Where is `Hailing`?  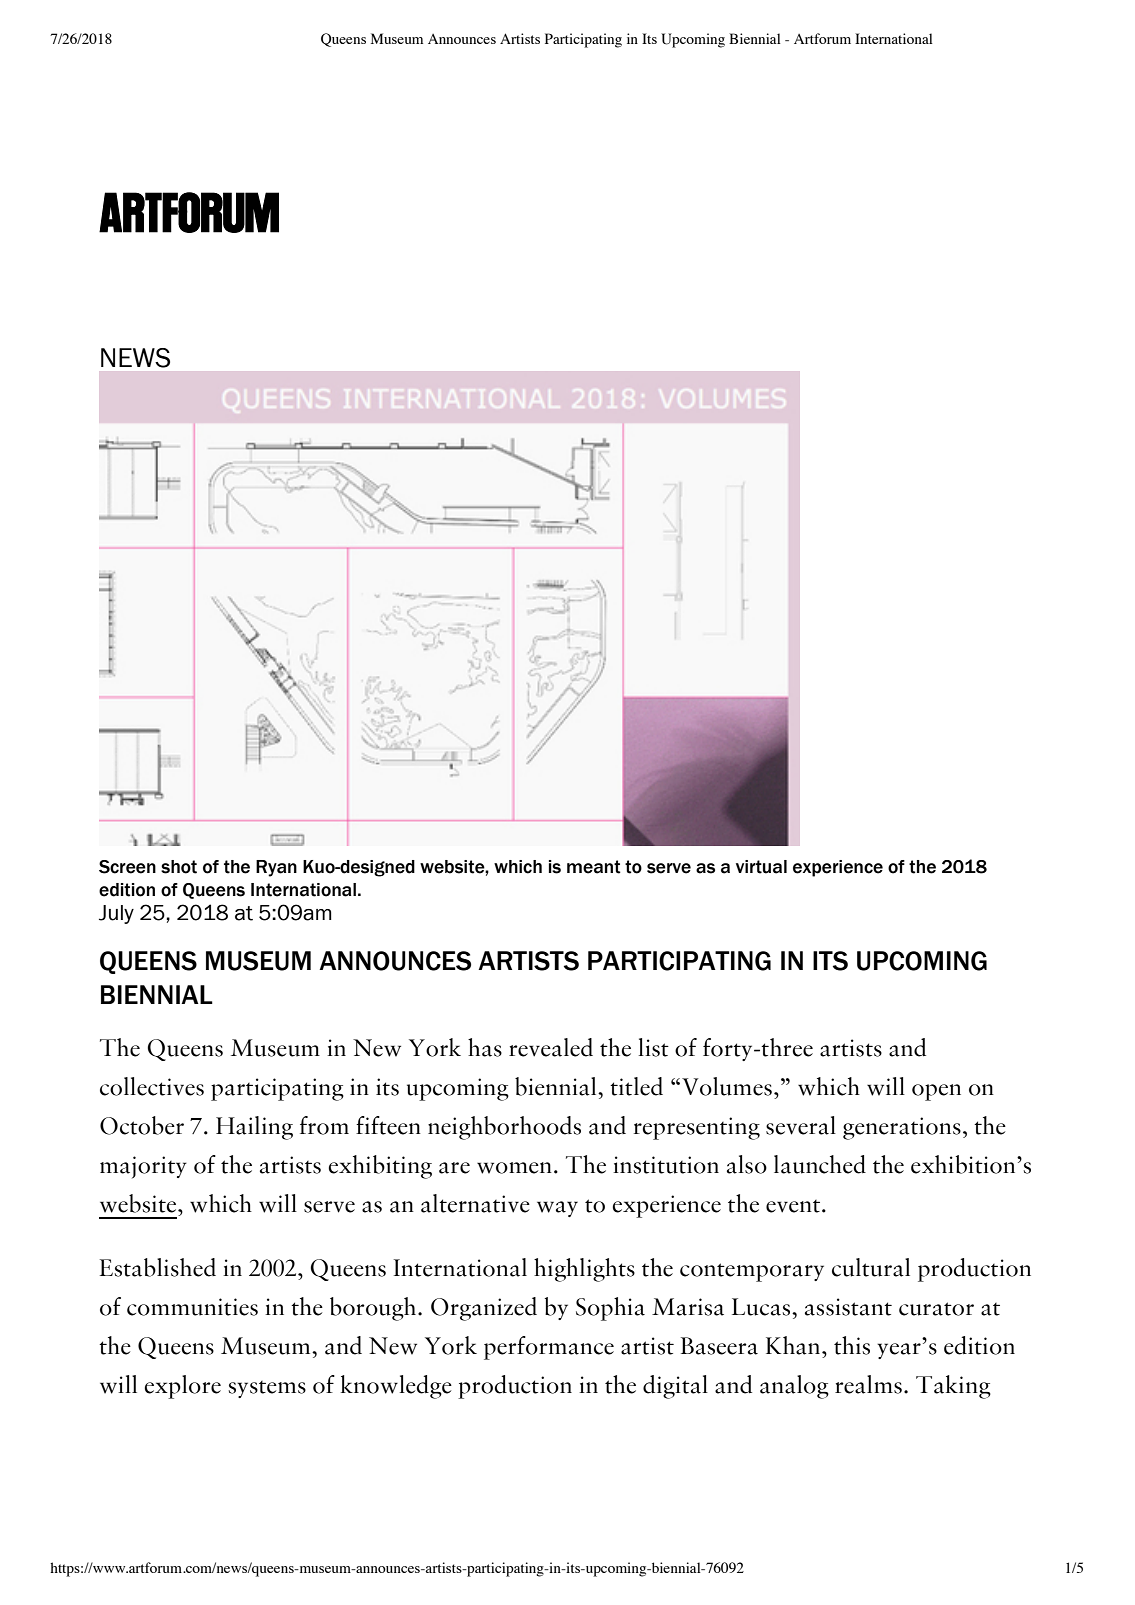
Hailing is located at coordinates (254, 1128).
